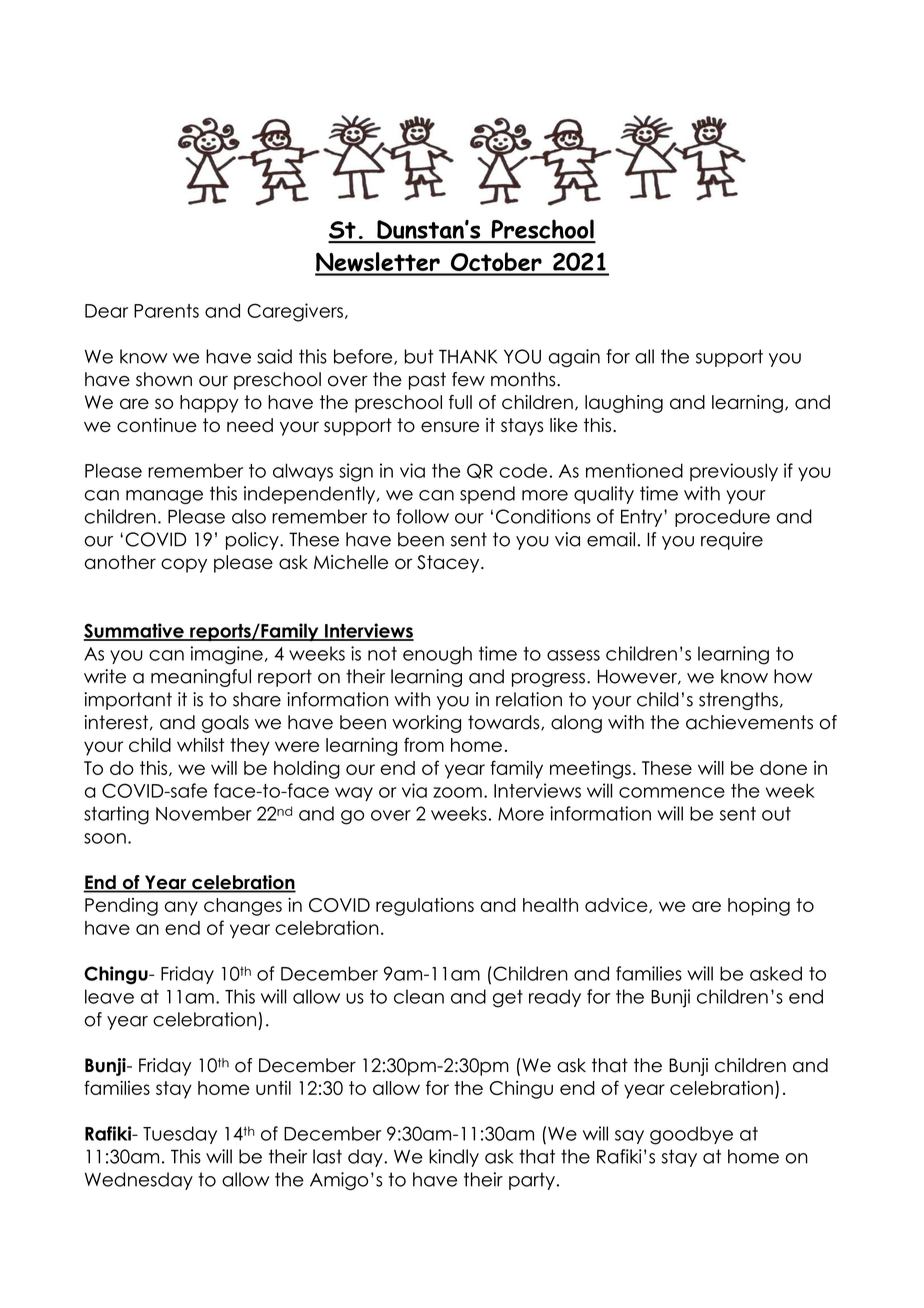  I want to click on laughing, so click(624, 404).
